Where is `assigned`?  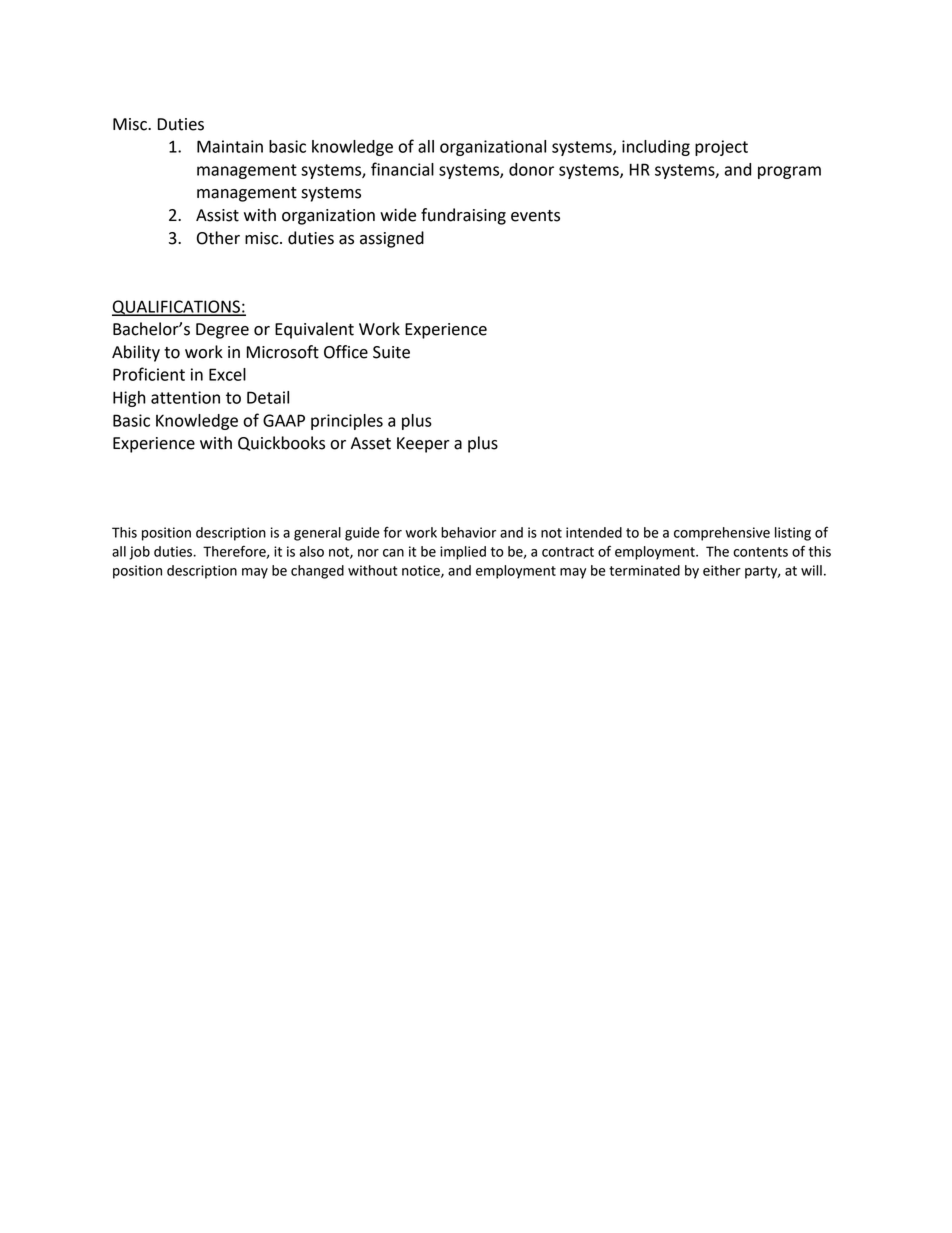
assigned is located at coordinates (392, 239).
